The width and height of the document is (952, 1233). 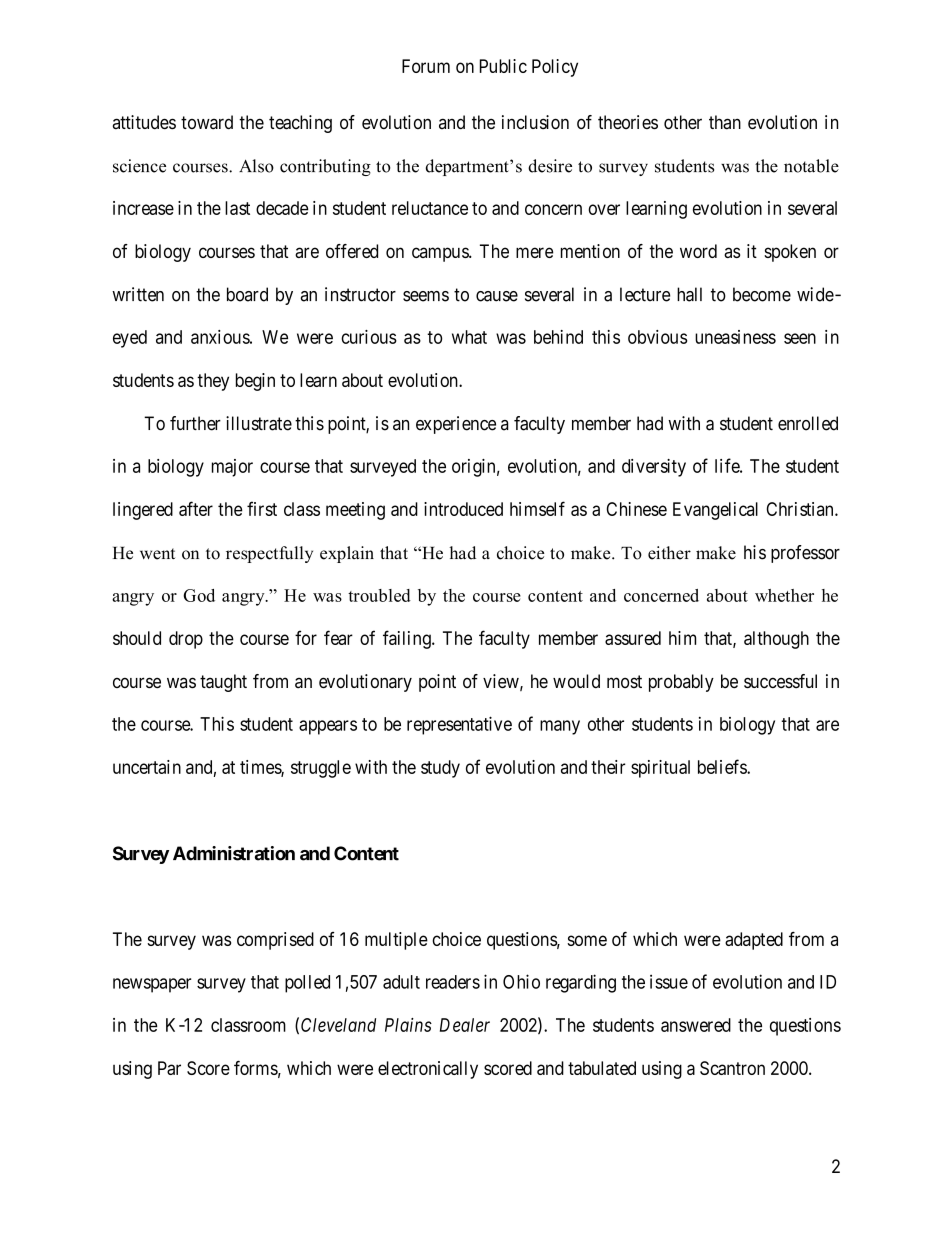 What do you see at coordinates (459, 725) in the document?
I see `representative` at bounding box center [459, 725].
